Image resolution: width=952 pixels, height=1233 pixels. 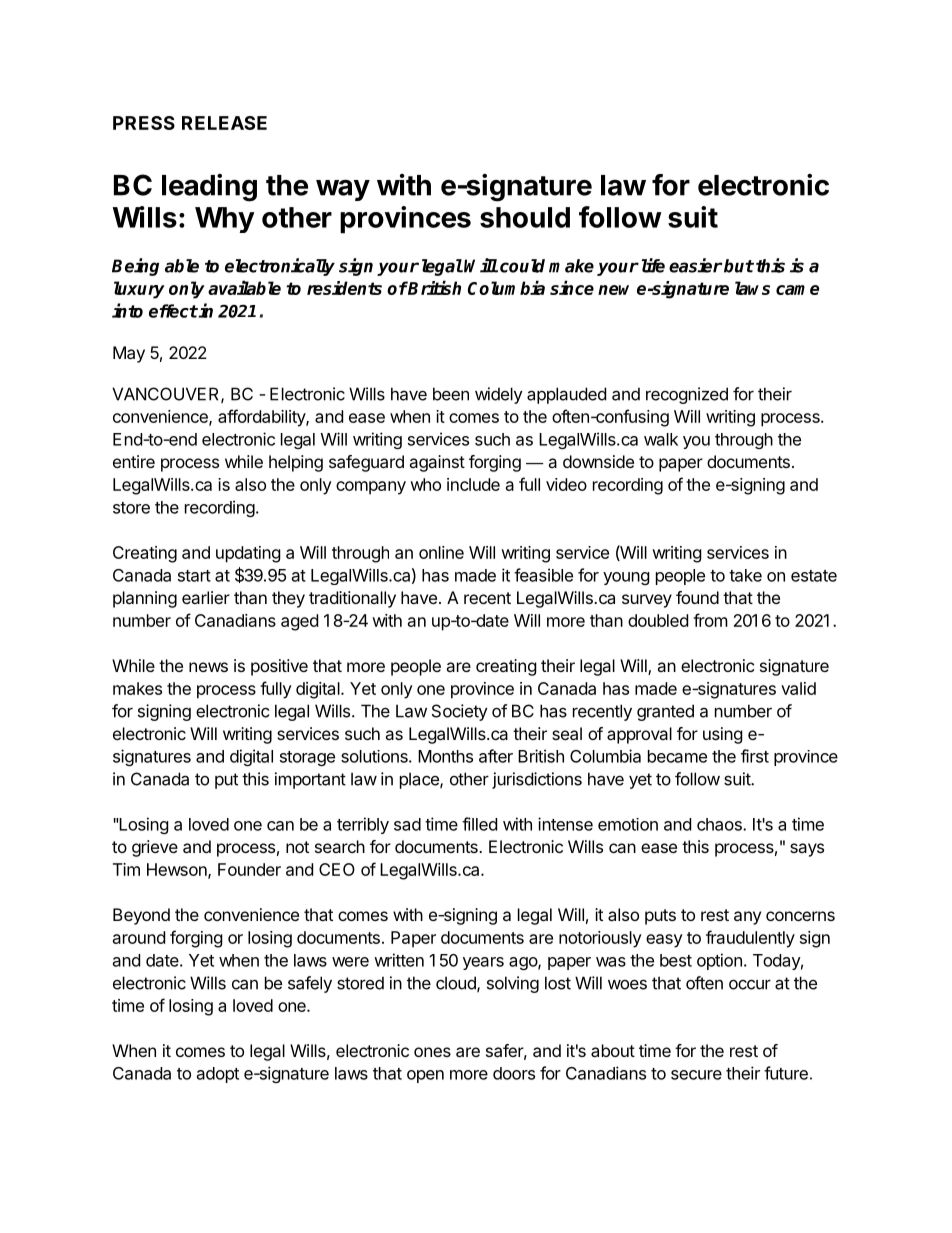 I want to click on but, so click(x=739, y=266).
